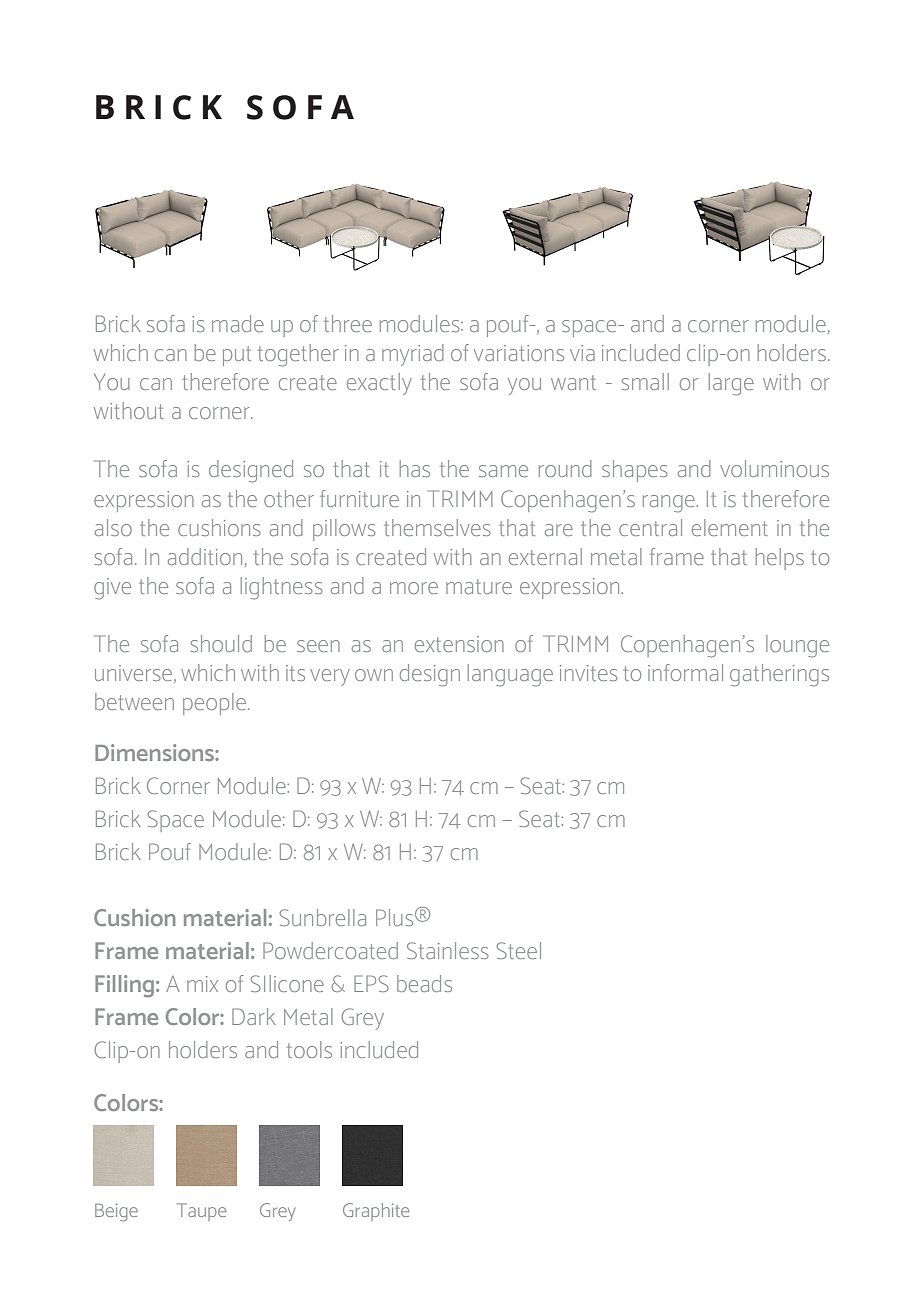 The image size is (924, 1311). Describe the element at coordinates (459, 644) in the screenshot. I see `extension` at that location.
